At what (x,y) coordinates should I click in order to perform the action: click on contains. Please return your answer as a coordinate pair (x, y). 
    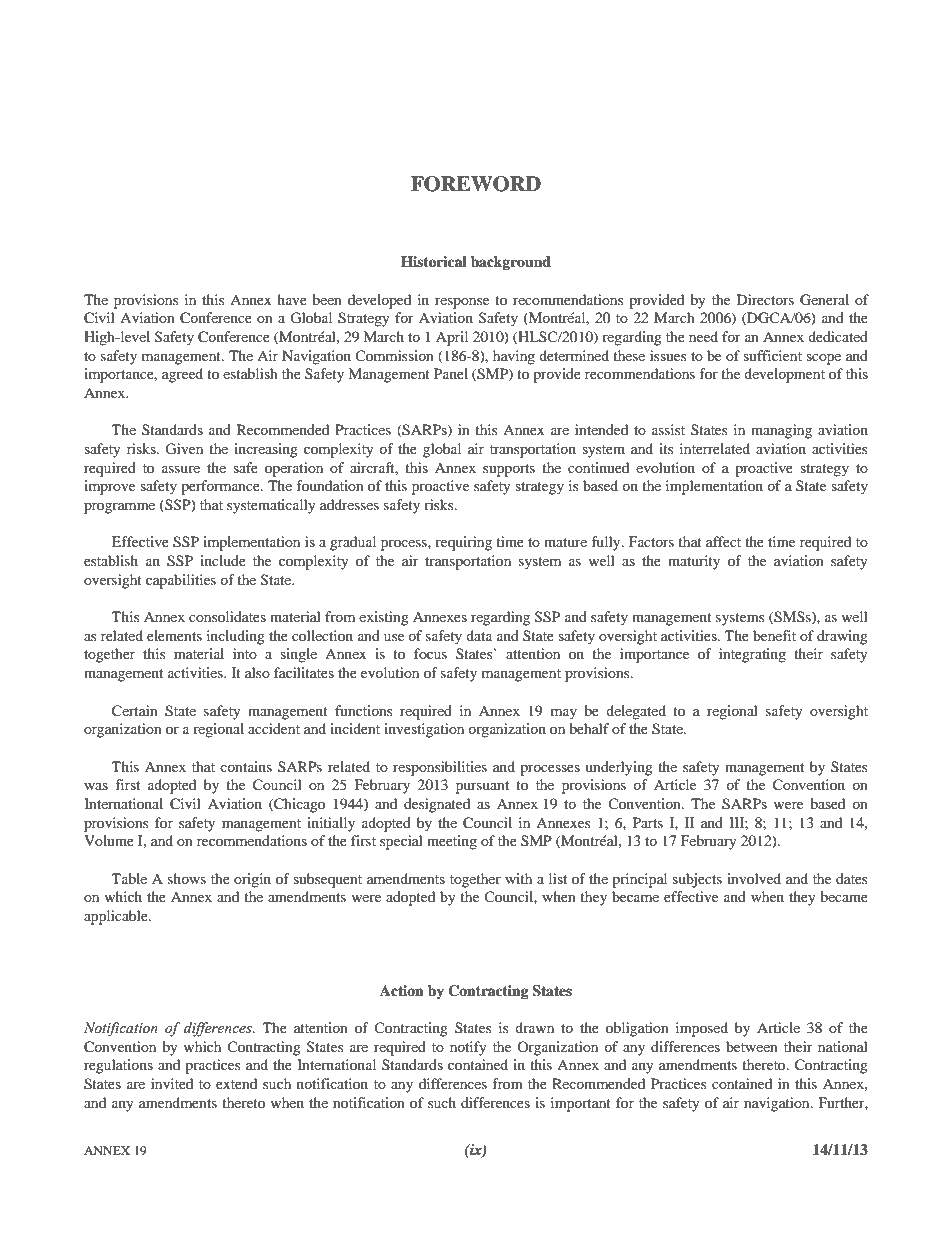
    Looking at the image, I should click on (246, 766).
